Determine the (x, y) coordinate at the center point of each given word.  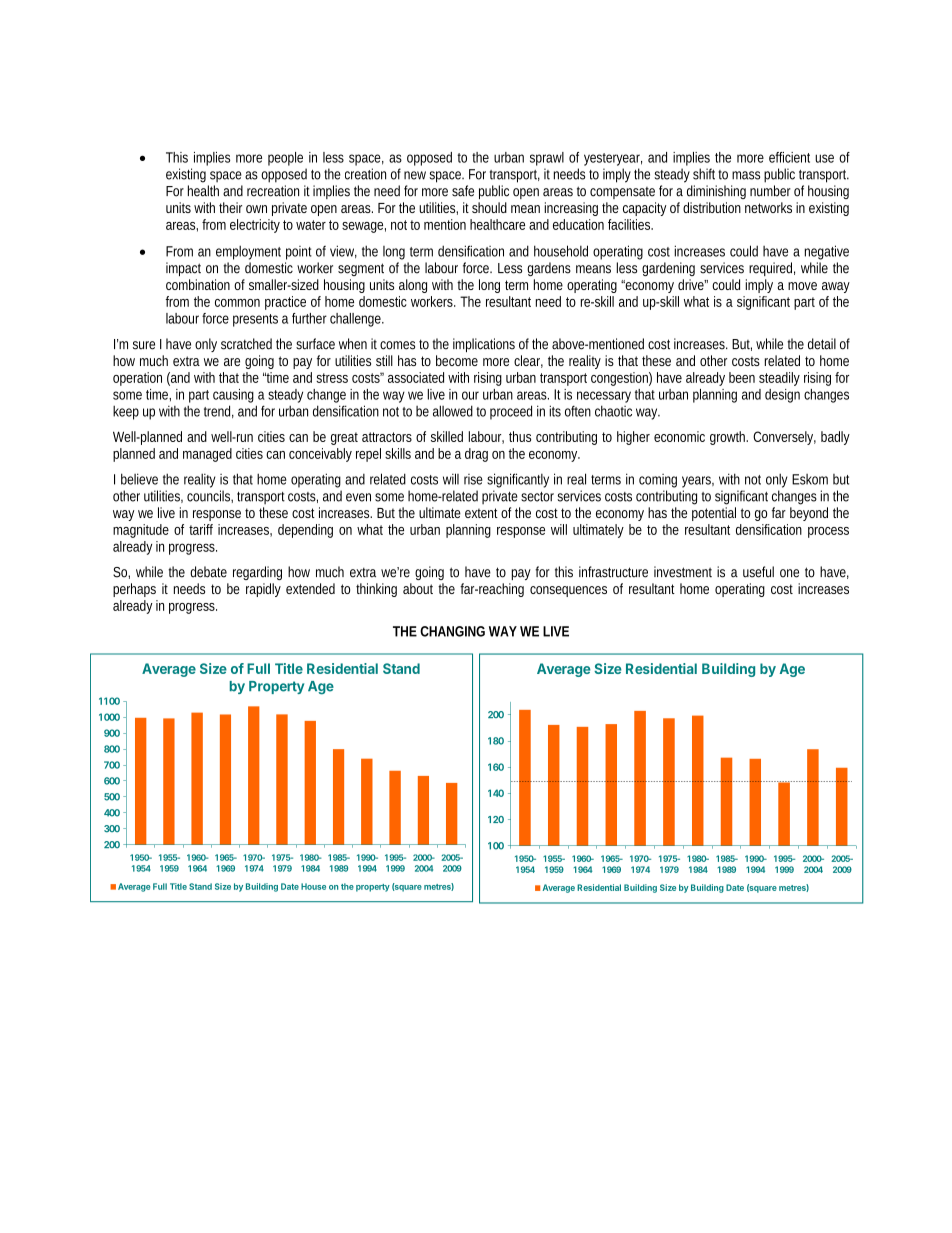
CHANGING (452, 631)
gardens (549, 269)
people (285, 159)
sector (537, 497)
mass (746, 175)
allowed (453, 411)
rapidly (263, 590)
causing (233, 396)
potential (714, 514)
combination (198, 284)
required (772, 269)
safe (463, 191)
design (782, 396)
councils (210, 496)
